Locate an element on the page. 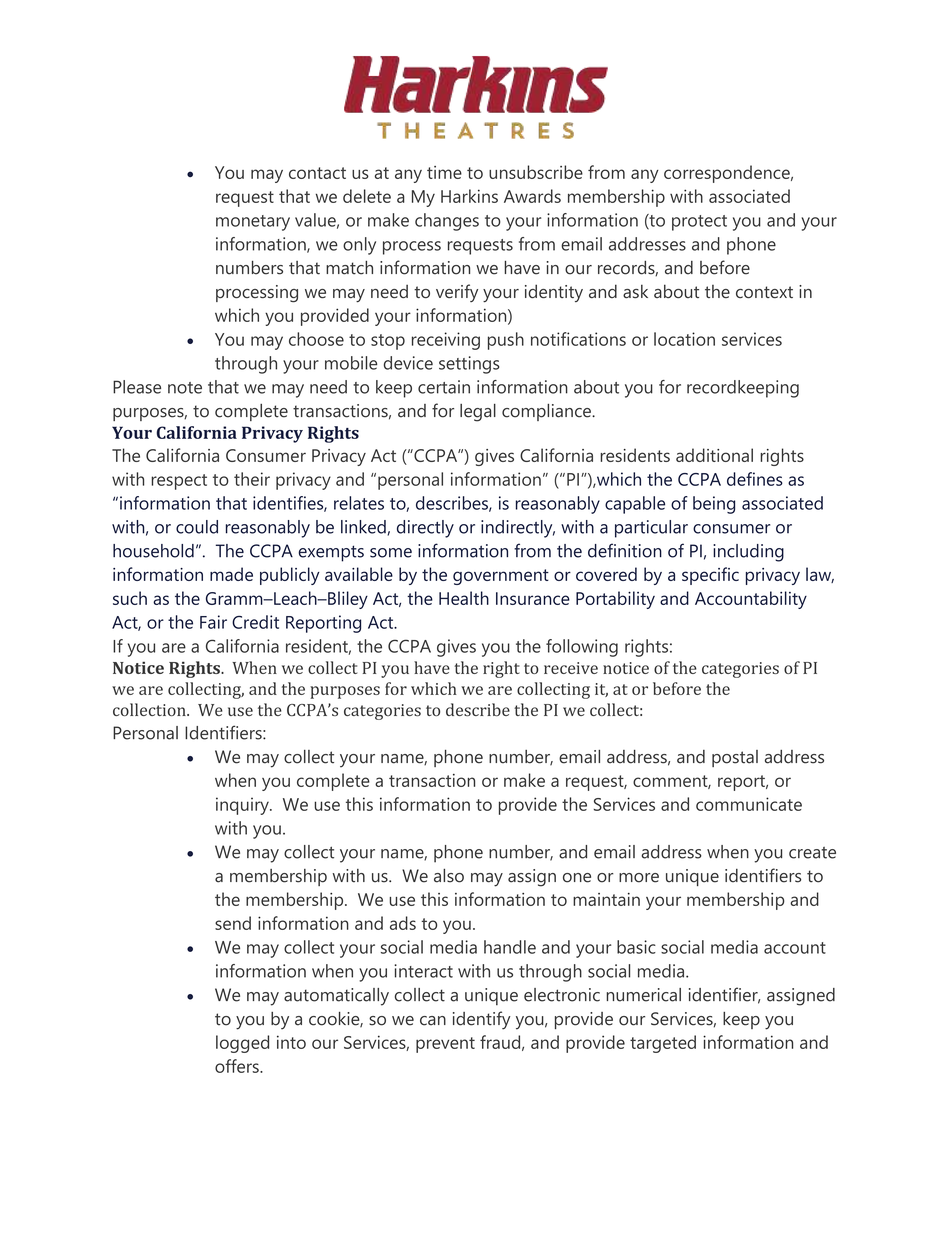 The image size is (952, 1233). location is located at coordinates (684, 339).
